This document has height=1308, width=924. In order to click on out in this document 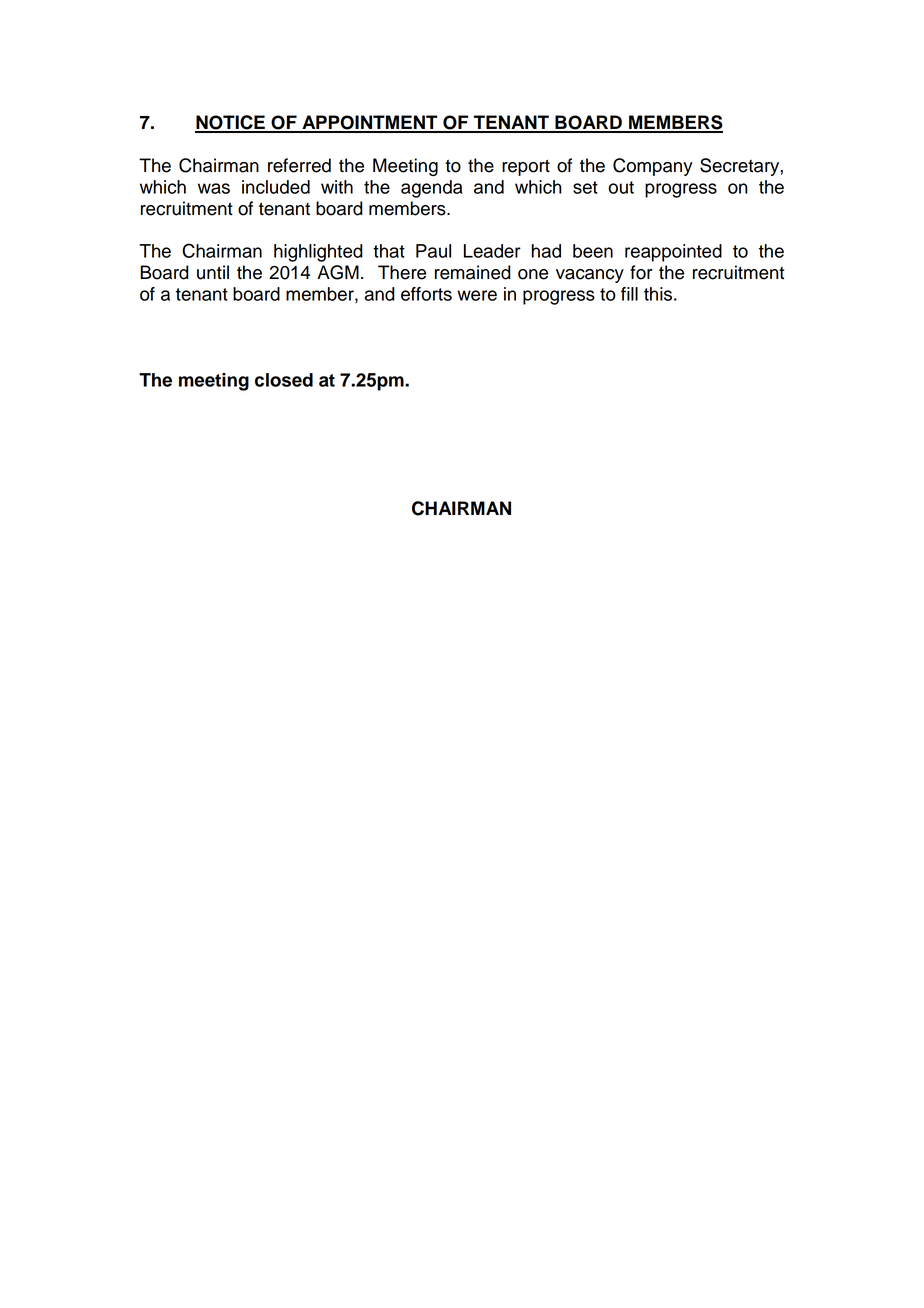, I will do `click(621, 187)`.
